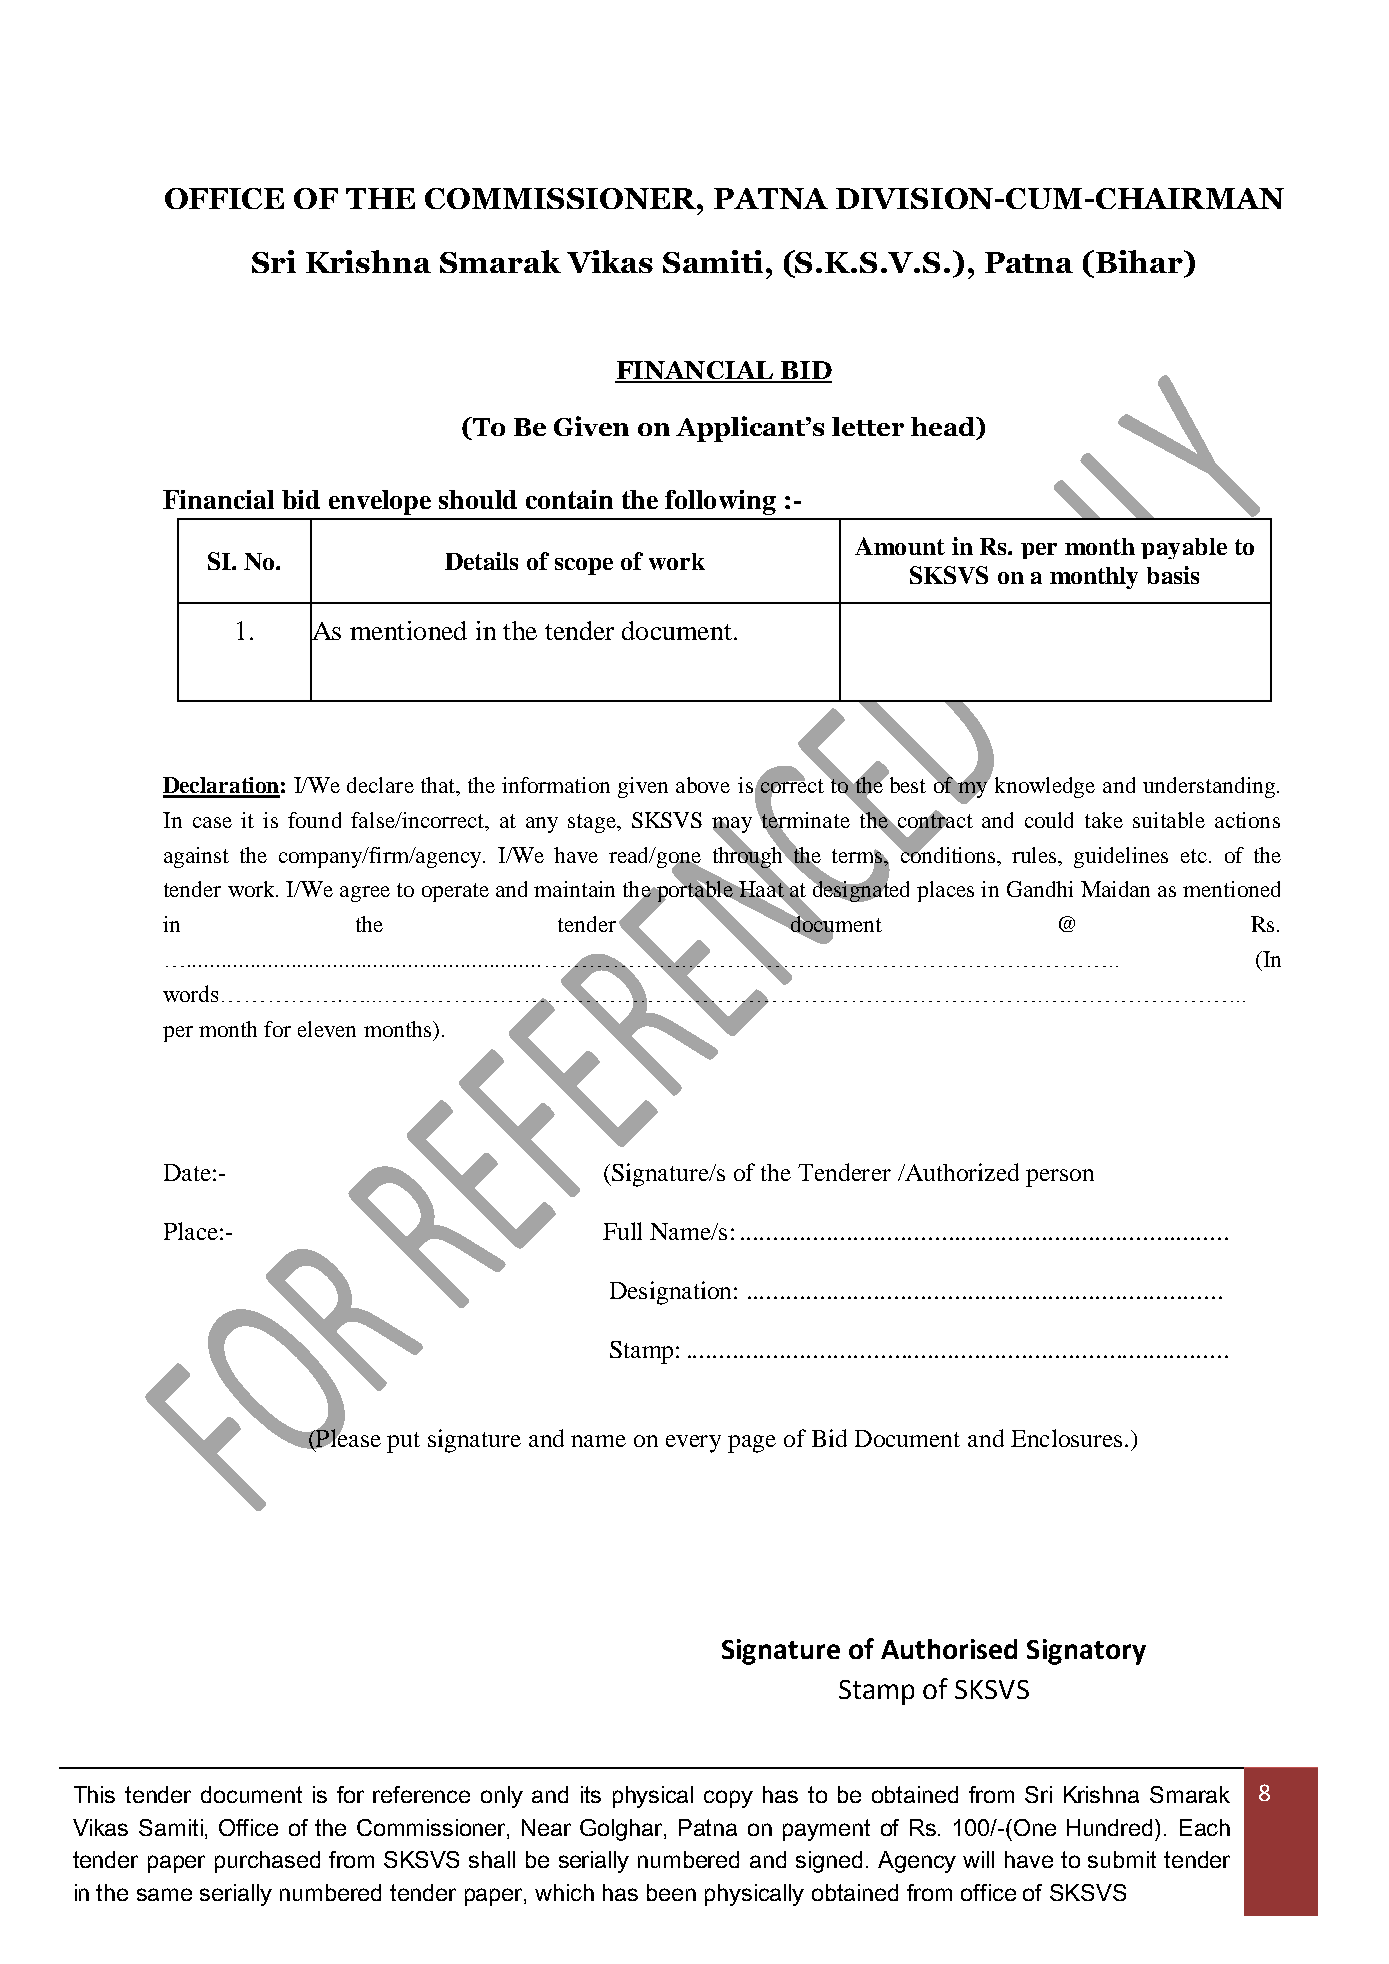  Describe the element at coordinates (1140, 261) in the screenshot. I see `Bihar` at that location.
